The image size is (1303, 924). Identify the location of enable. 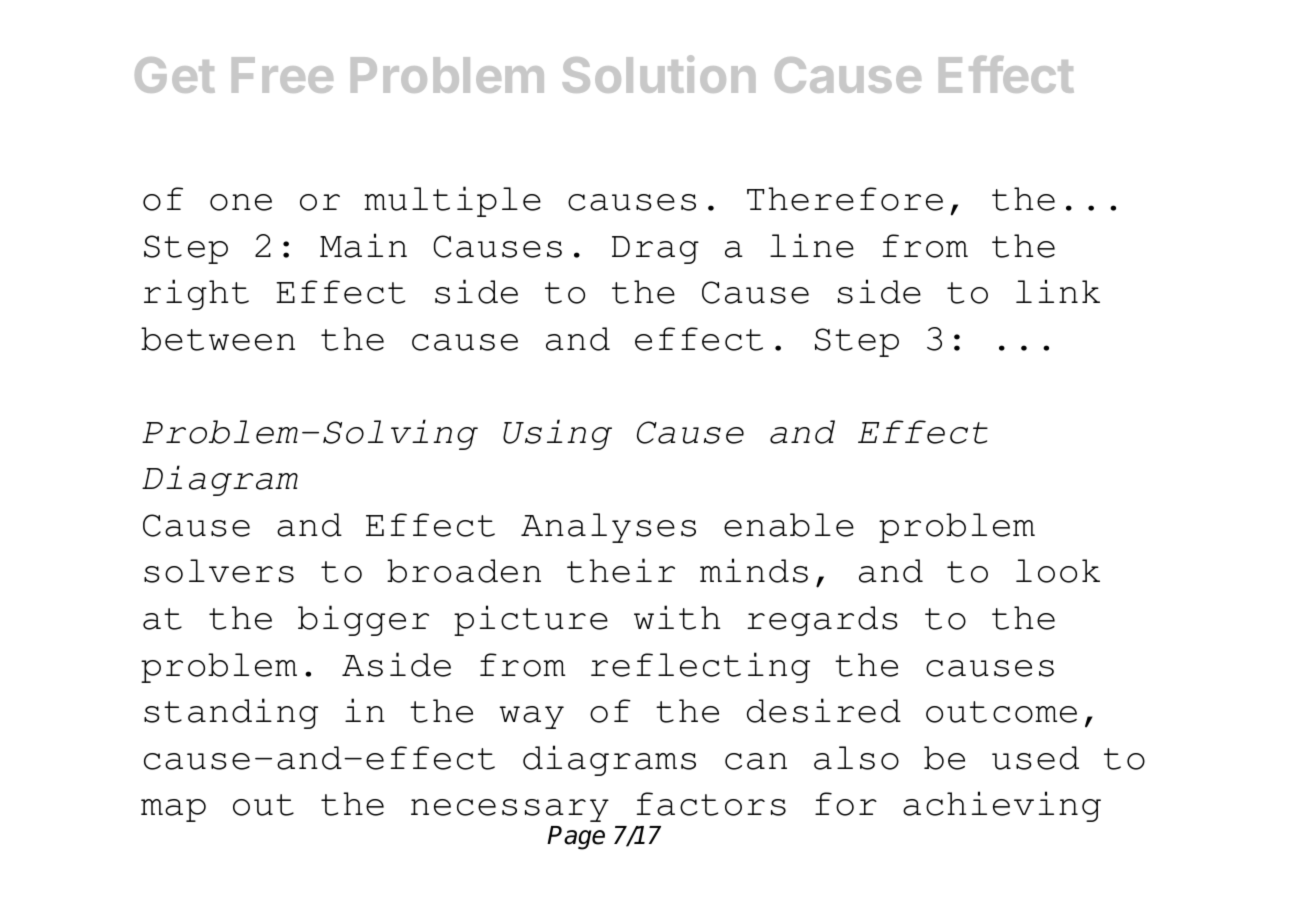
(789, 525).
